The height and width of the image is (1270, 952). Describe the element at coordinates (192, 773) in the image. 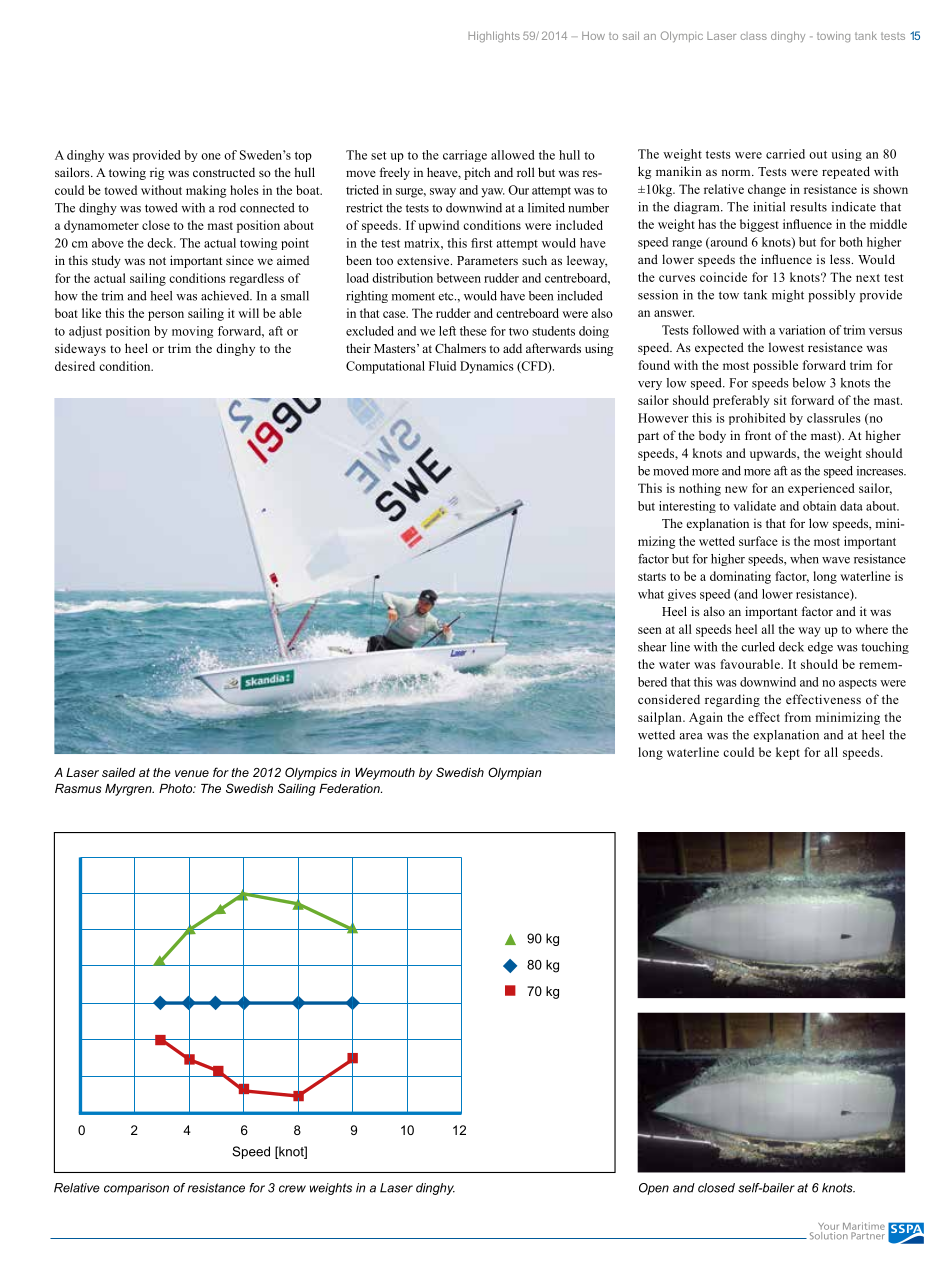

I see `venue` at that location.
